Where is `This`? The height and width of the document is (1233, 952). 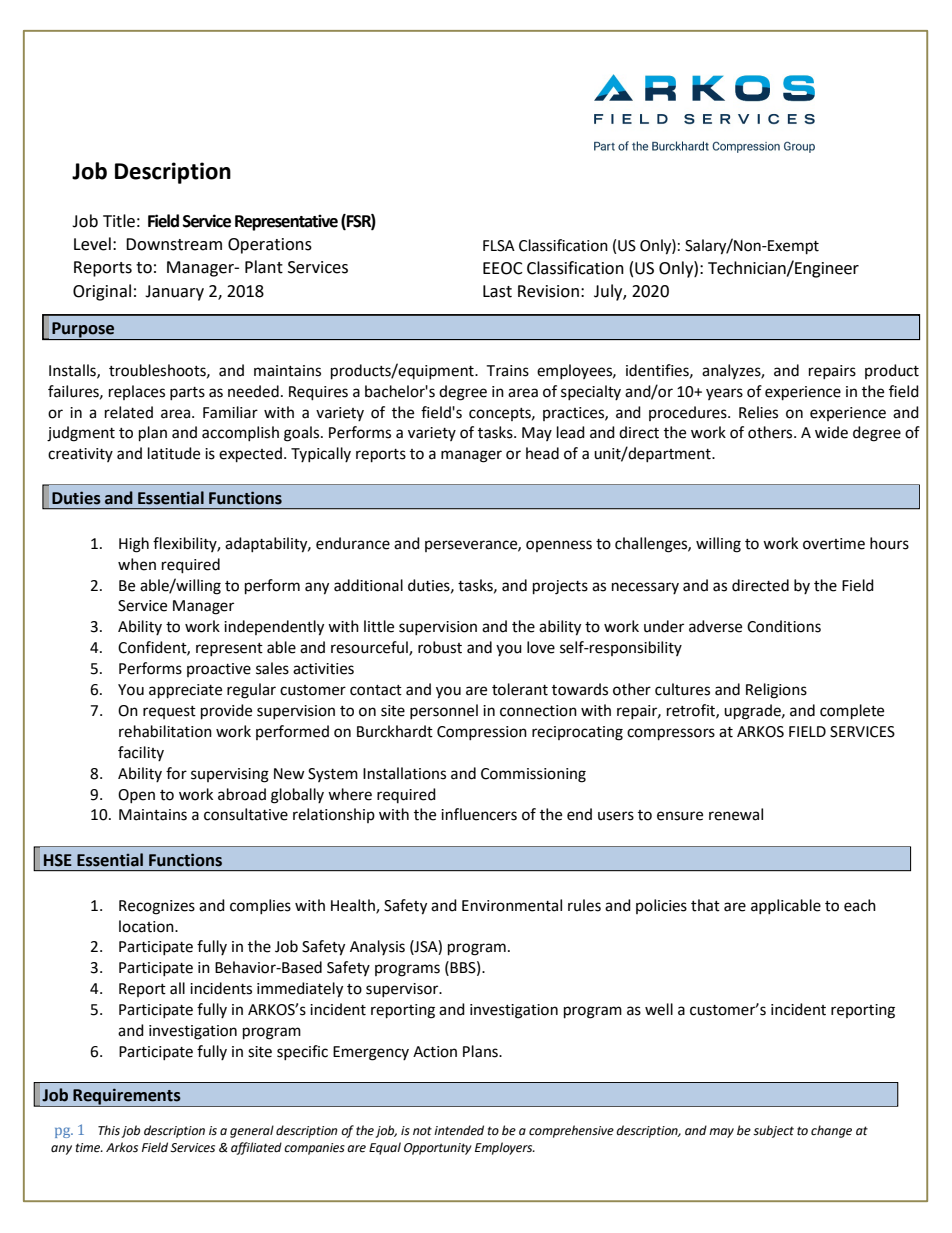
This is located at coordinates (109, 1130).
